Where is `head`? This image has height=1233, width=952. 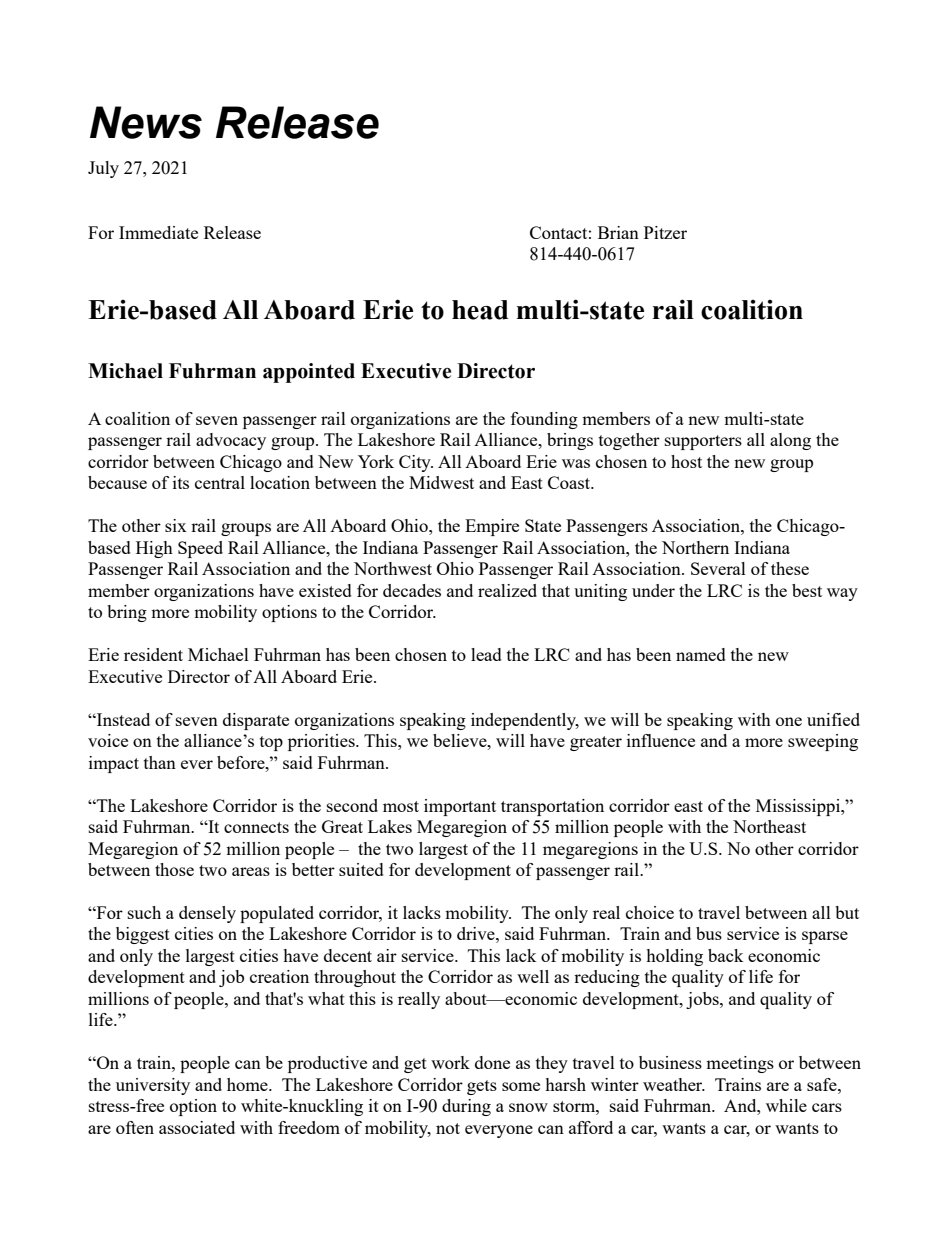 head is located at coordinates (480, 310).
